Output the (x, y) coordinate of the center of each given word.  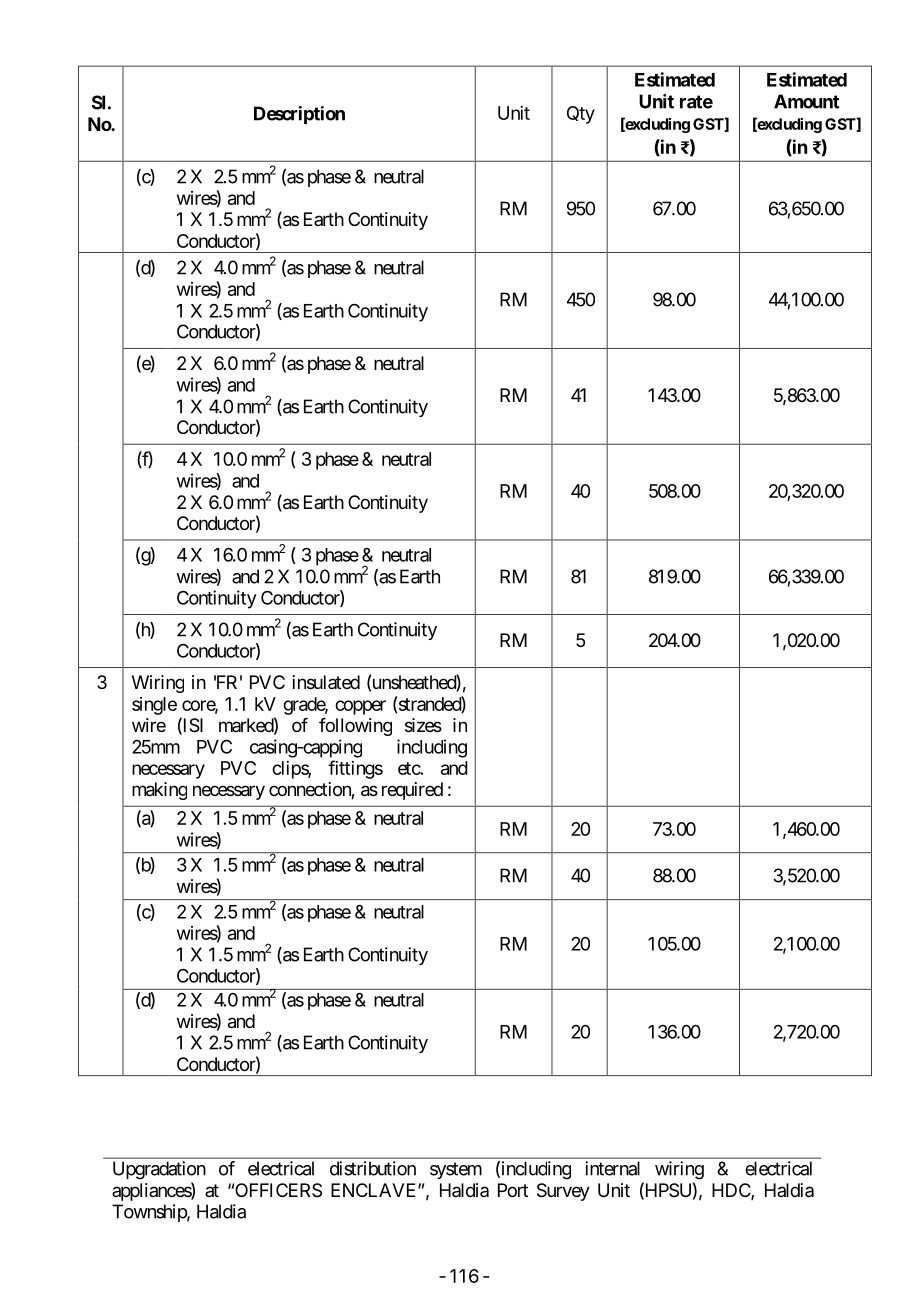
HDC (732, 1191)
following (355, 727)
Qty (581, 115)
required (412, 791)
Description (299, 115)
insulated (326, 682)
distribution (373, 1168)
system (456, 1170)
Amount (806, 101)
